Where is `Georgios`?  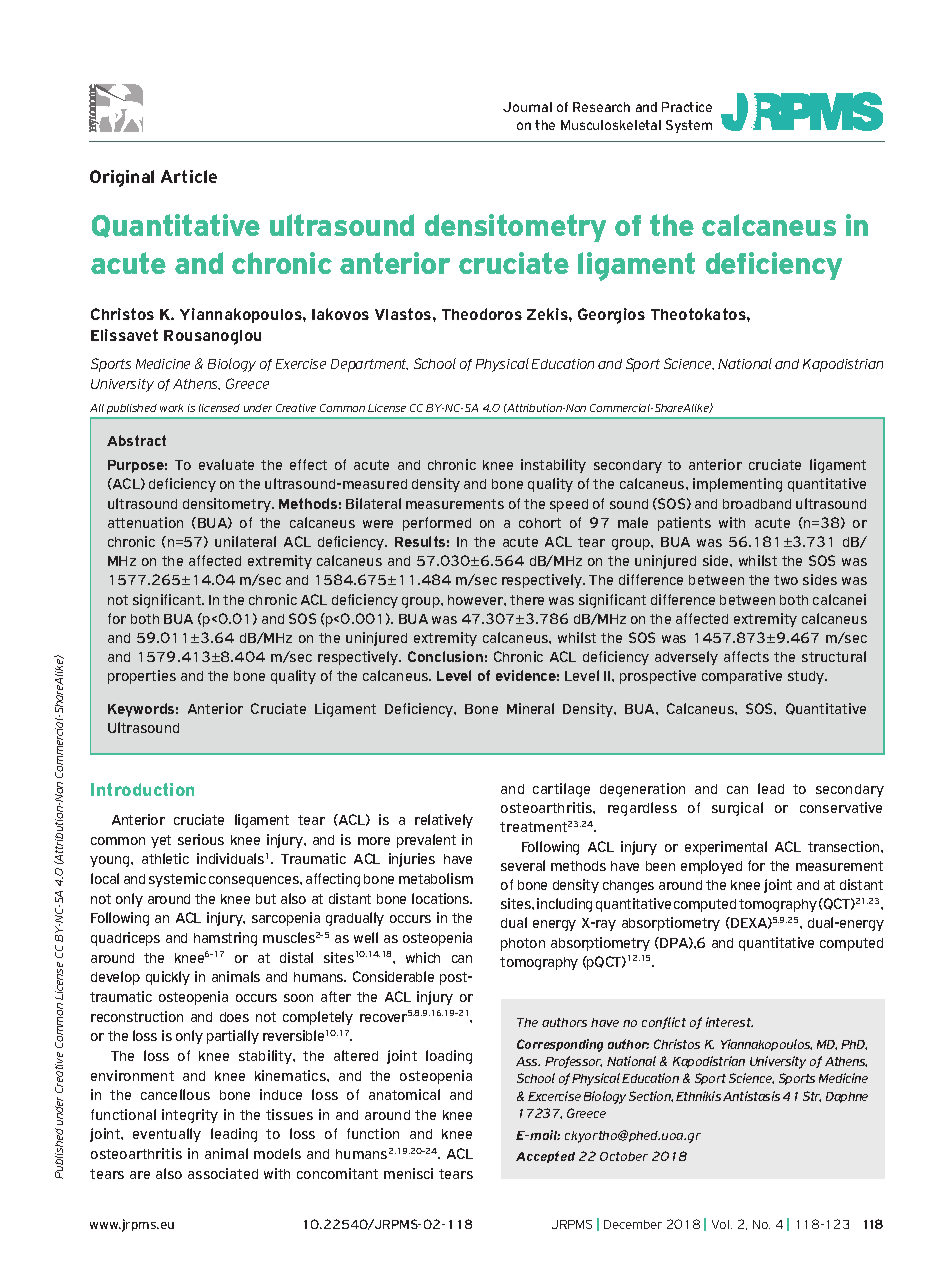 Georgios is located at coordinates (611, 316).
